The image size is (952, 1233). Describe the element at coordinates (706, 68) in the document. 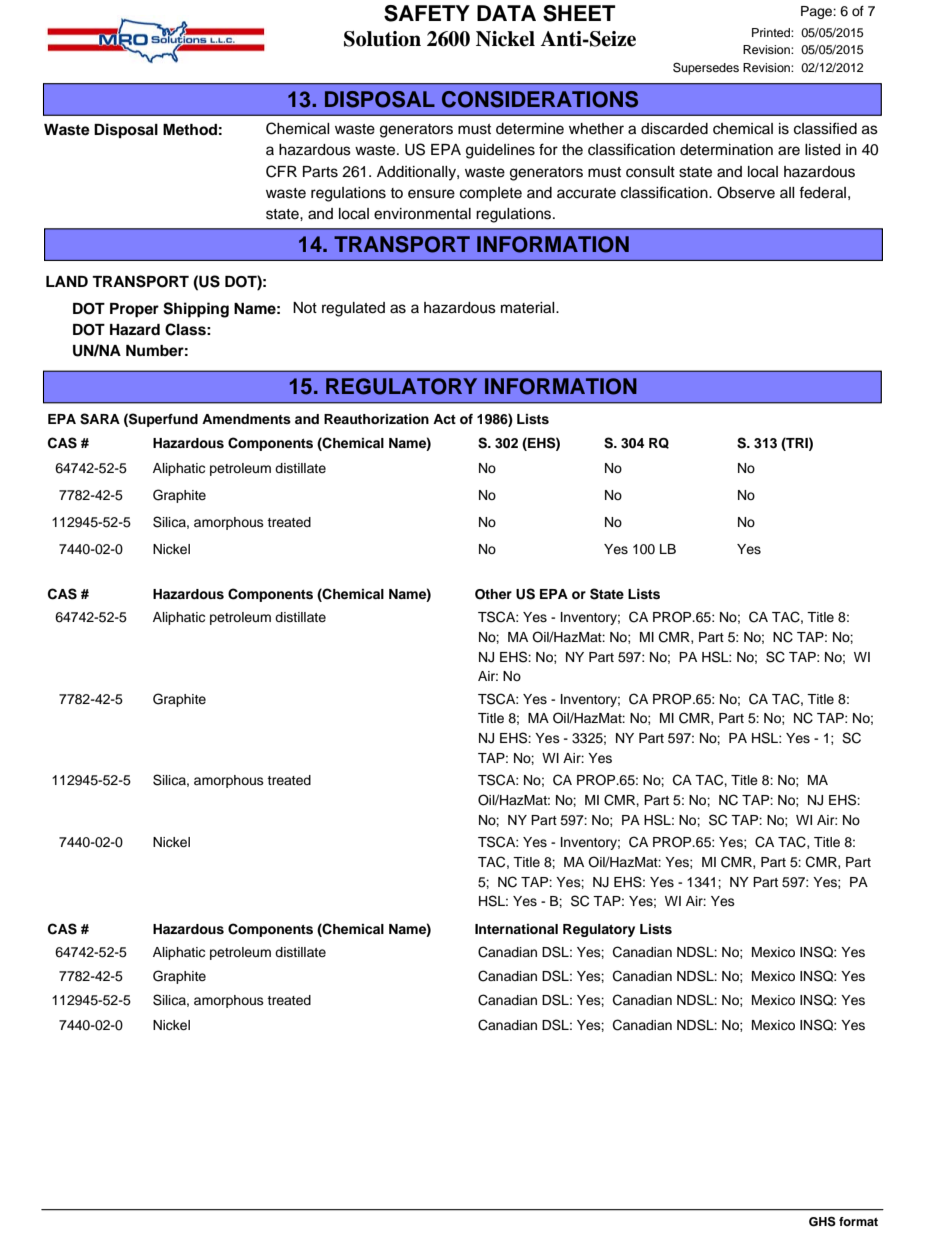

I see `Supersedes` at that location.
